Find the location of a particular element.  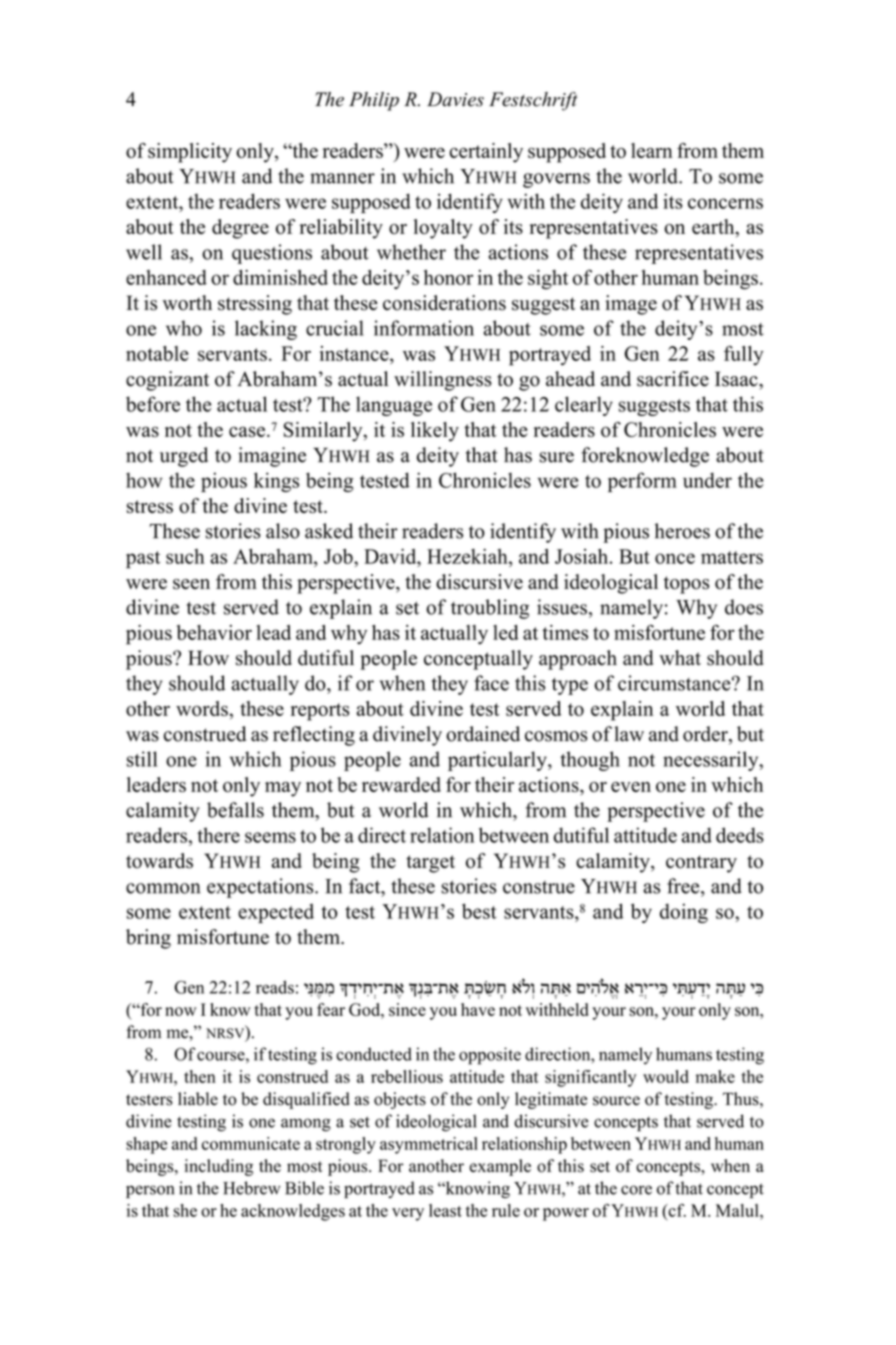

learn is located at coordinates (652, 150).
